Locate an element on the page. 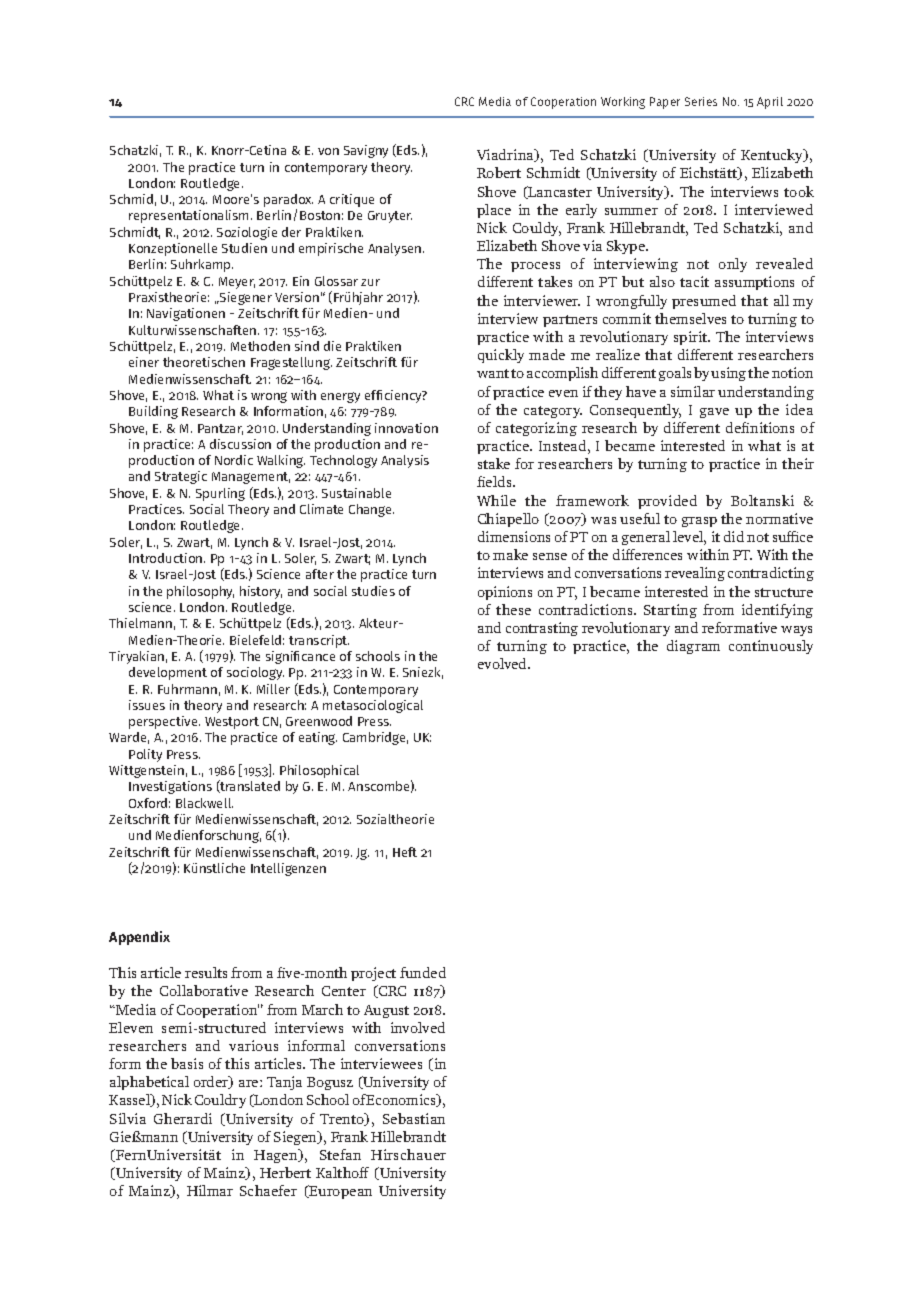 The height and width of the image is (1308, 924). Hilmar is located at coordinates (210, 1190).
